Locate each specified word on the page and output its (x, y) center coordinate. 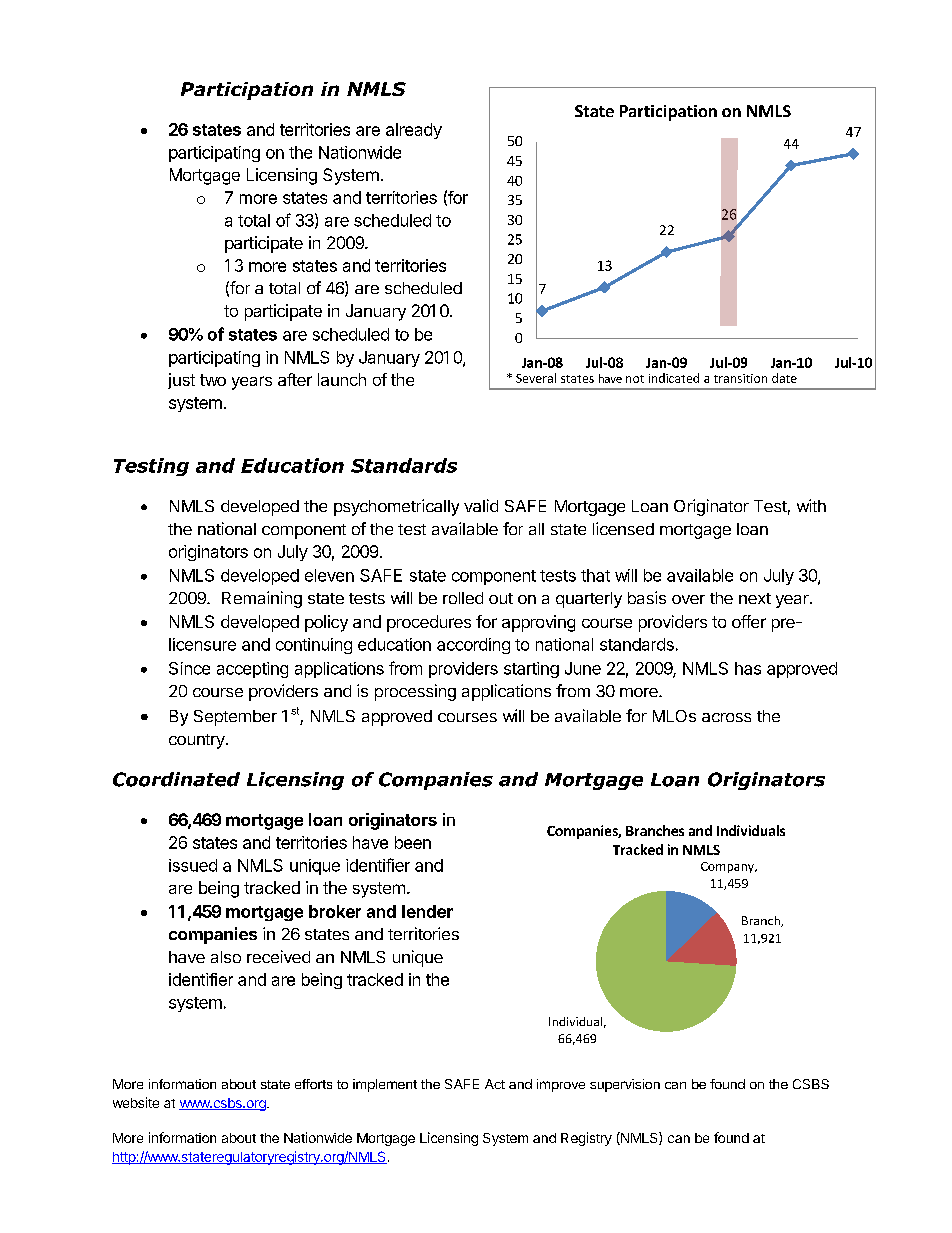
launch (342, 379)
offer (749, 621)
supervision (625, 1085)
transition (740, 378)
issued (193, 865)
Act (495, 1084)
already (414, 131)
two (213, 380)
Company (728, 867)
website (136, 1102)
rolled (463, 598)
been (413, 842)
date (784, 378)
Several (536, 378)
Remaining (262, 599)
